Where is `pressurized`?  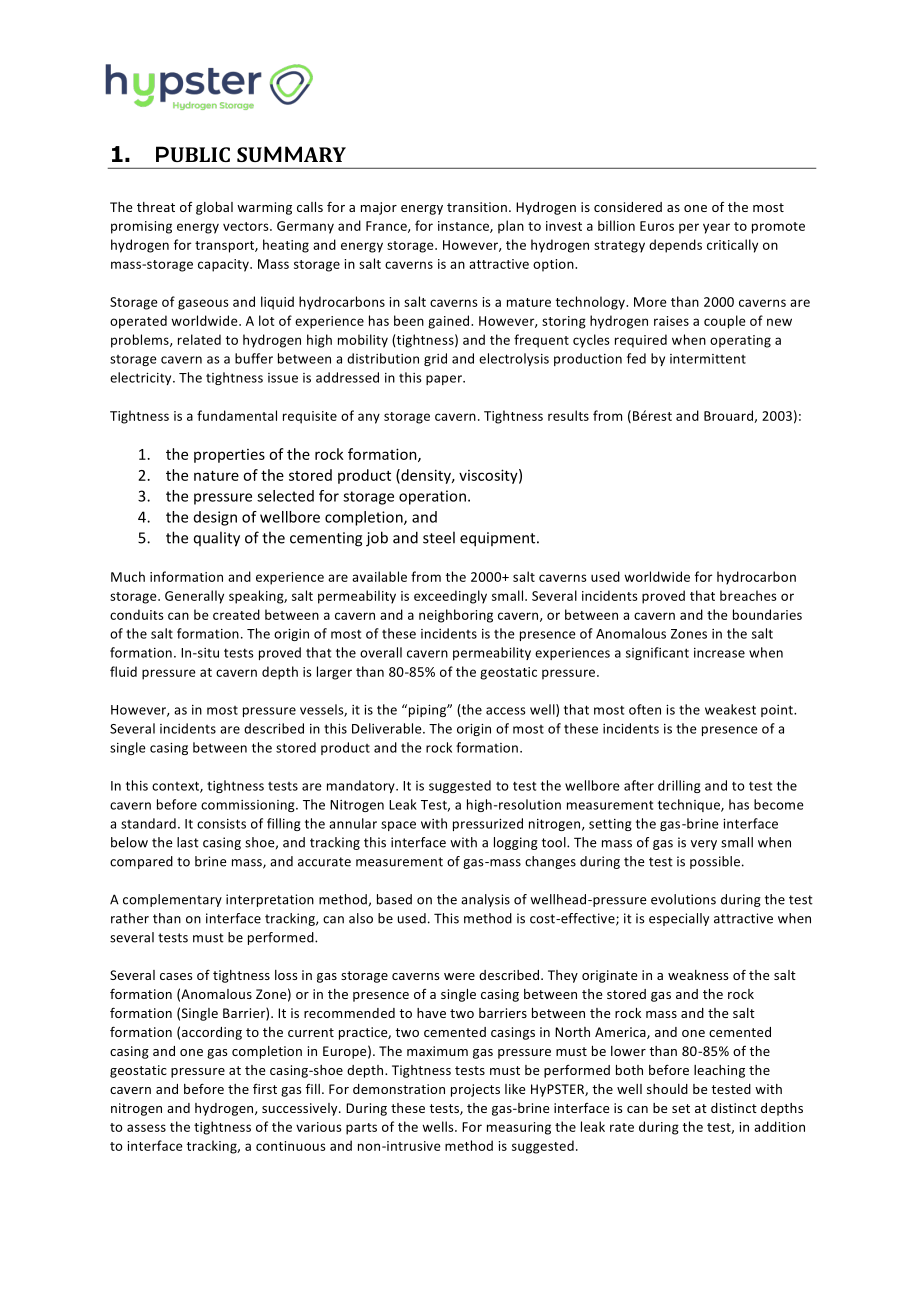 pressurized is located at coordinates (488, 824).
